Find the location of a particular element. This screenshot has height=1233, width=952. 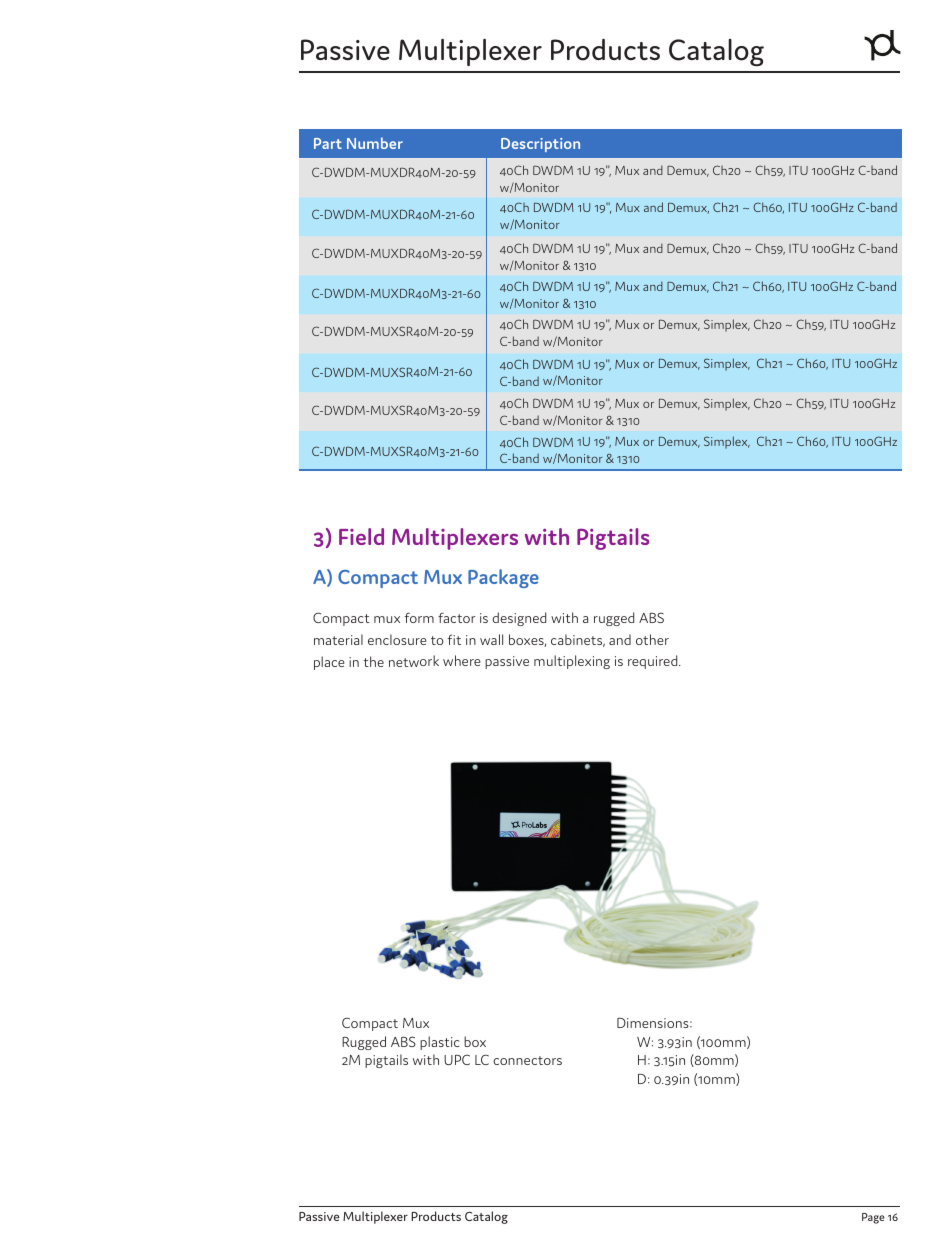

designed is located at coordinates (519, 619).
